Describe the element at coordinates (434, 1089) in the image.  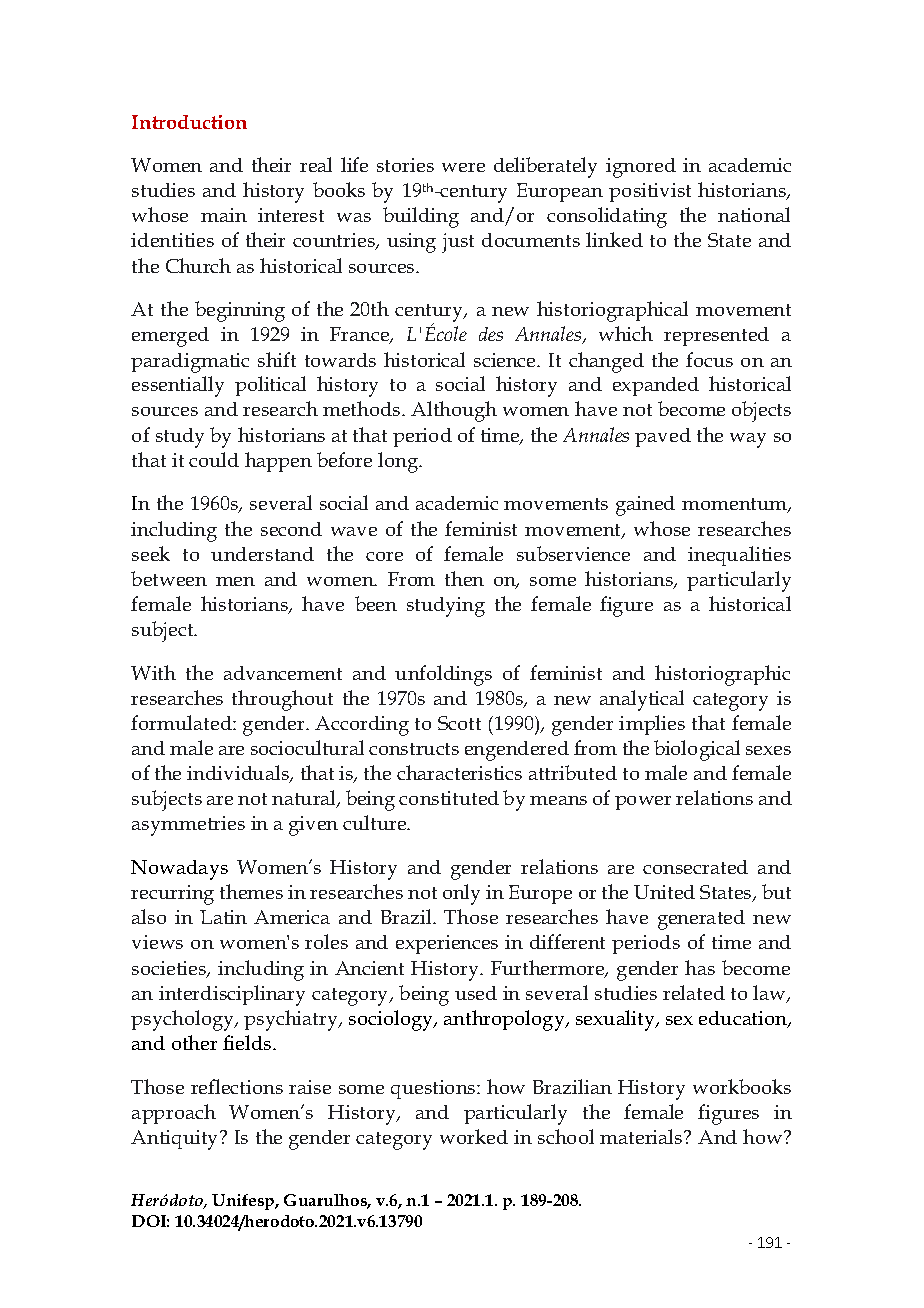
I see `questions` at that location.
